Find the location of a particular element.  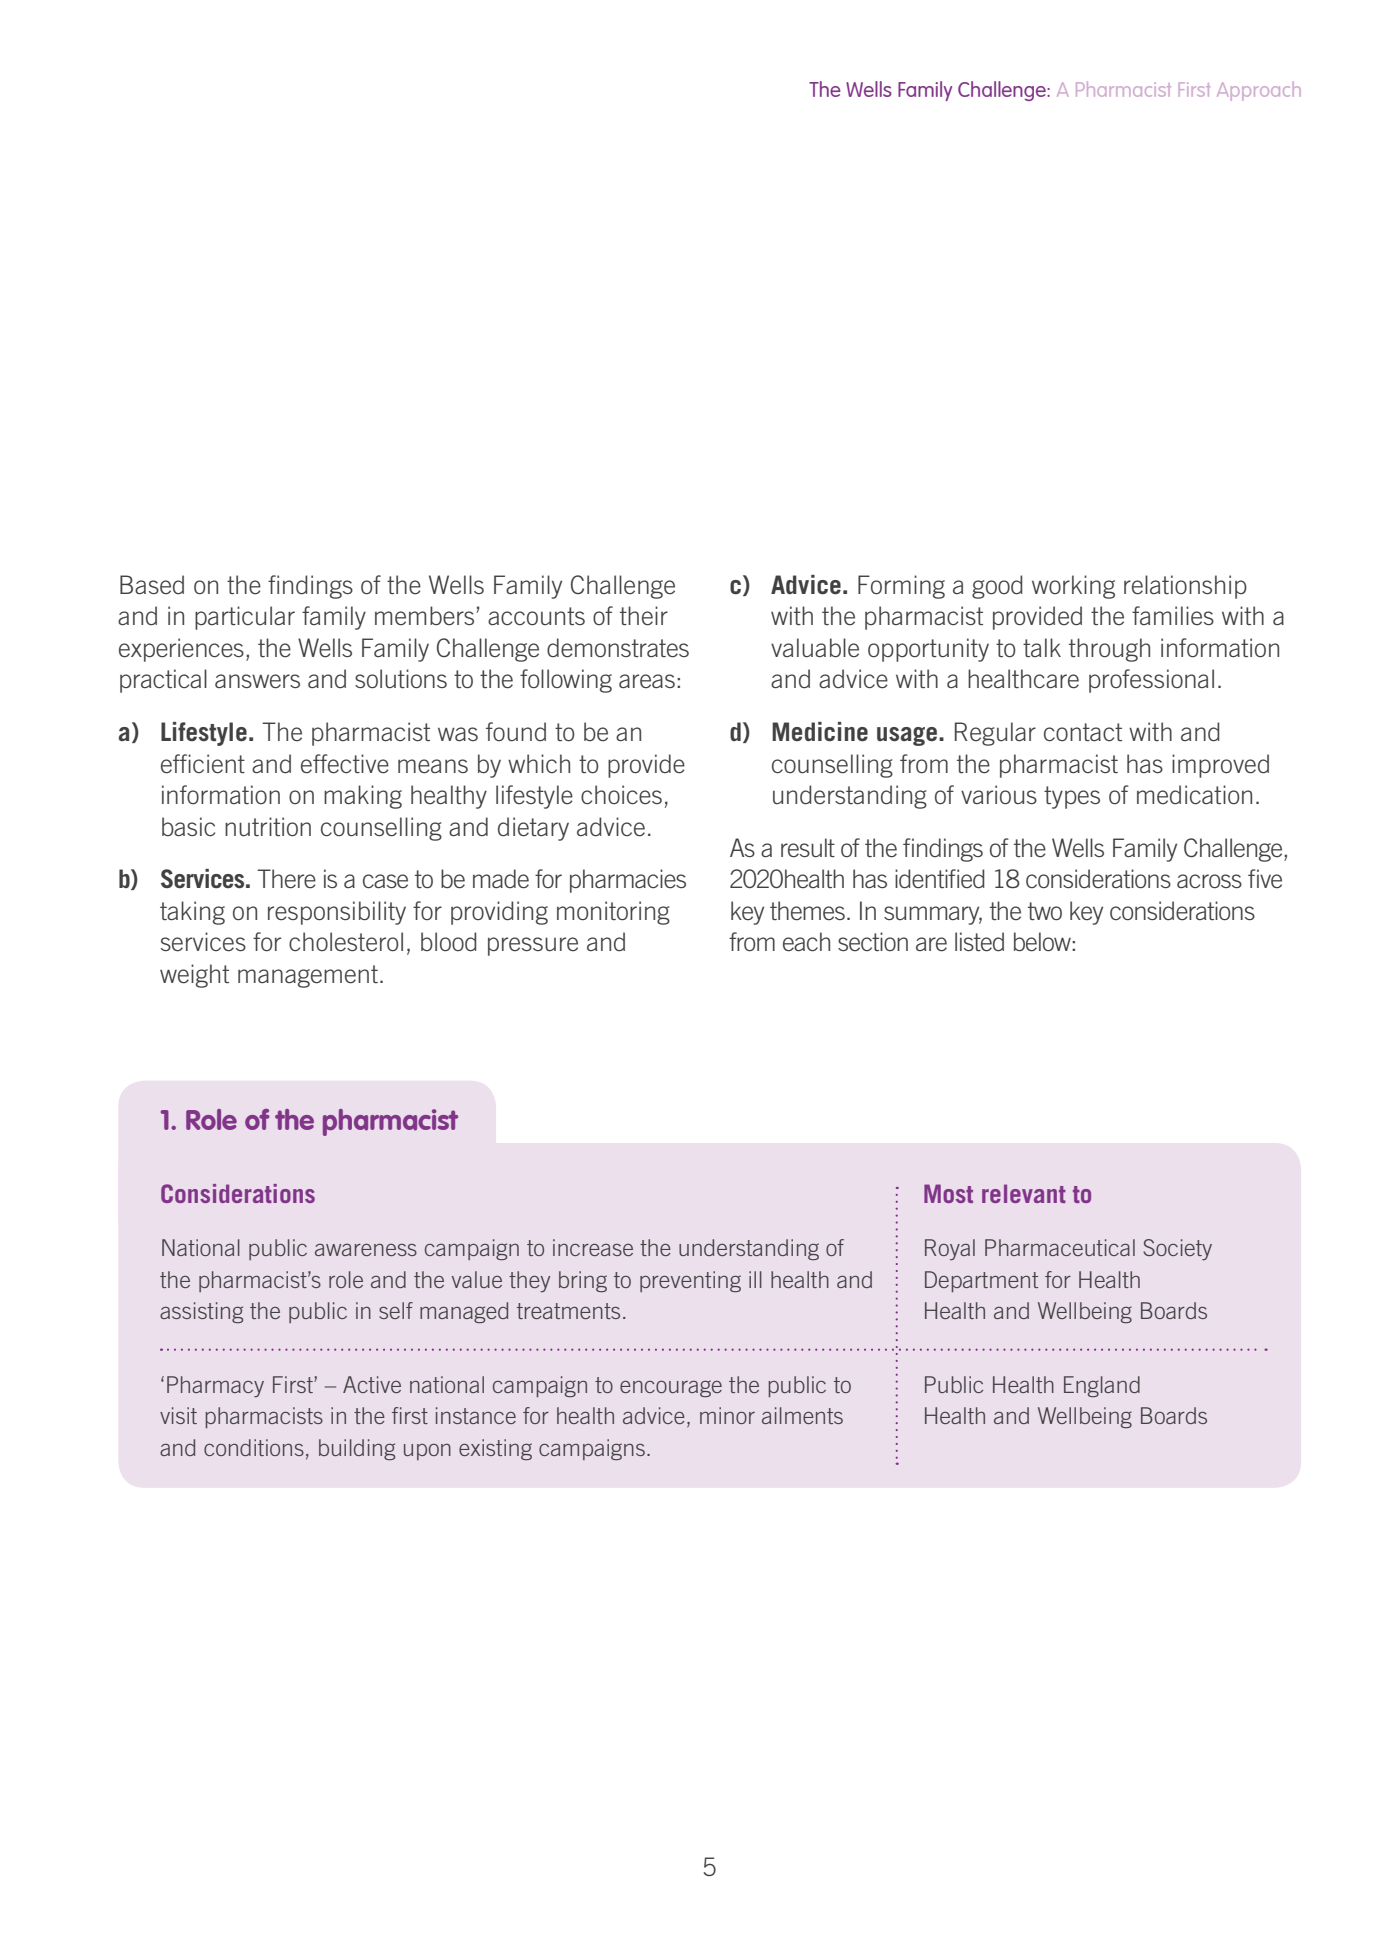

relationship is located at coordinates (1185, 587).
